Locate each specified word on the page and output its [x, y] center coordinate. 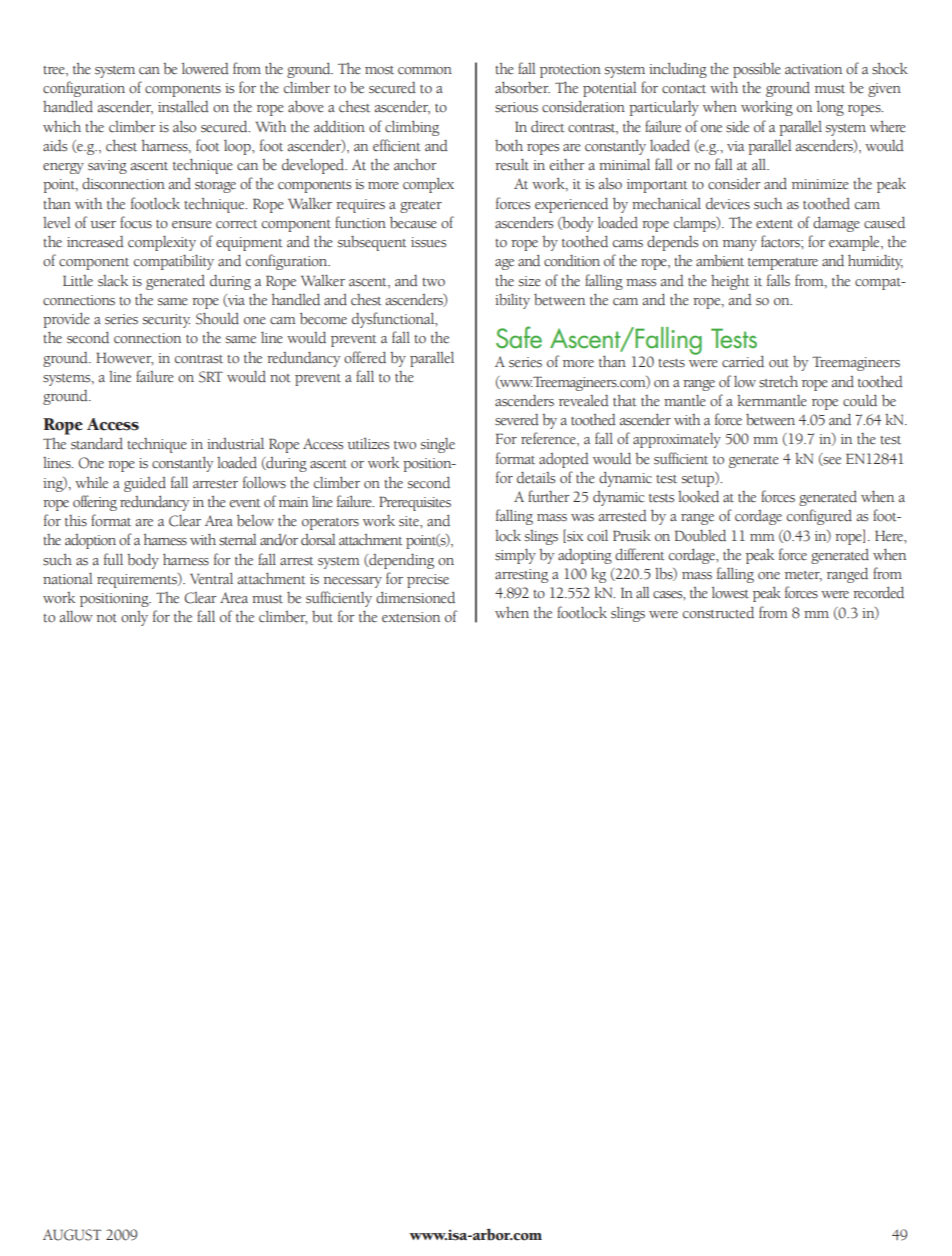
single [438, 445]
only [134, 618]
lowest [730, 593]
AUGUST [72, 1235]
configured [819, 517]
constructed [718, 613]
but [322, 617]
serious [516, 107]
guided [145, 484]
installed [183, 107]
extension [411, 617]
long [830, 108]
